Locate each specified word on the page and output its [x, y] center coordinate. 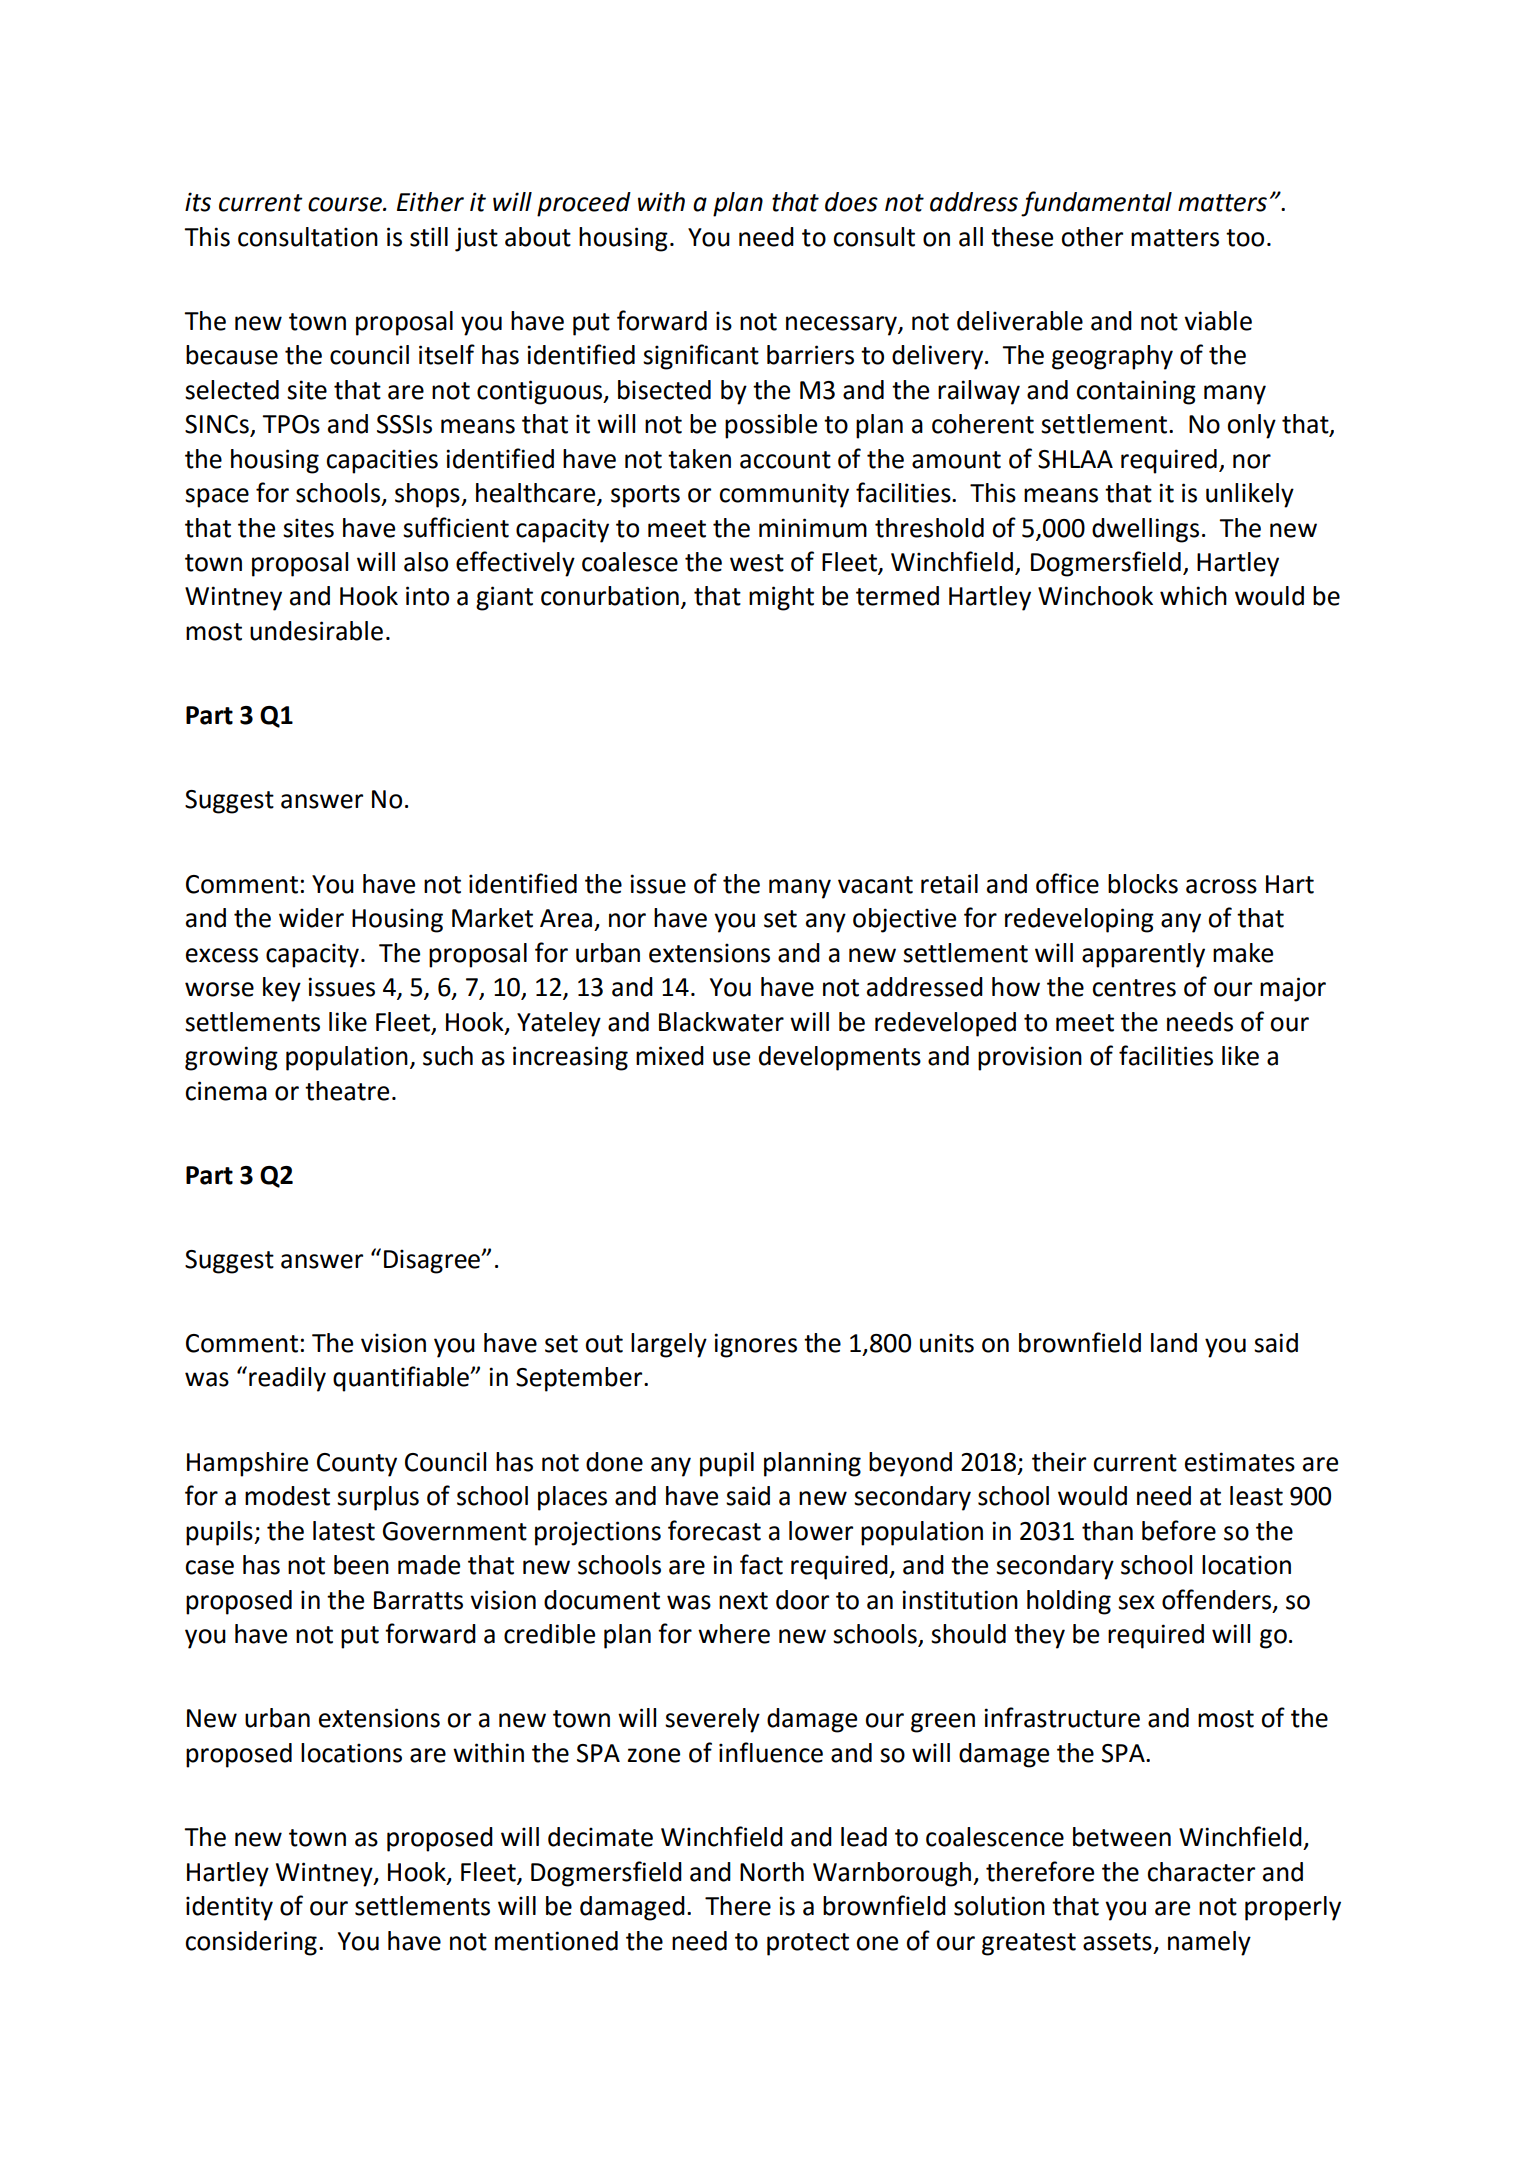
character [1201, 1872]
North [772, 1872]
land [1174, 1343]
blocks [1143, 884]
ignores [755, 1345]
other [1092, 237]
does [851, 202]
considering [251, 1943]
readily [287, 1379]
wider [311, 918]
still [429, 237]
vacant [875, 885]
